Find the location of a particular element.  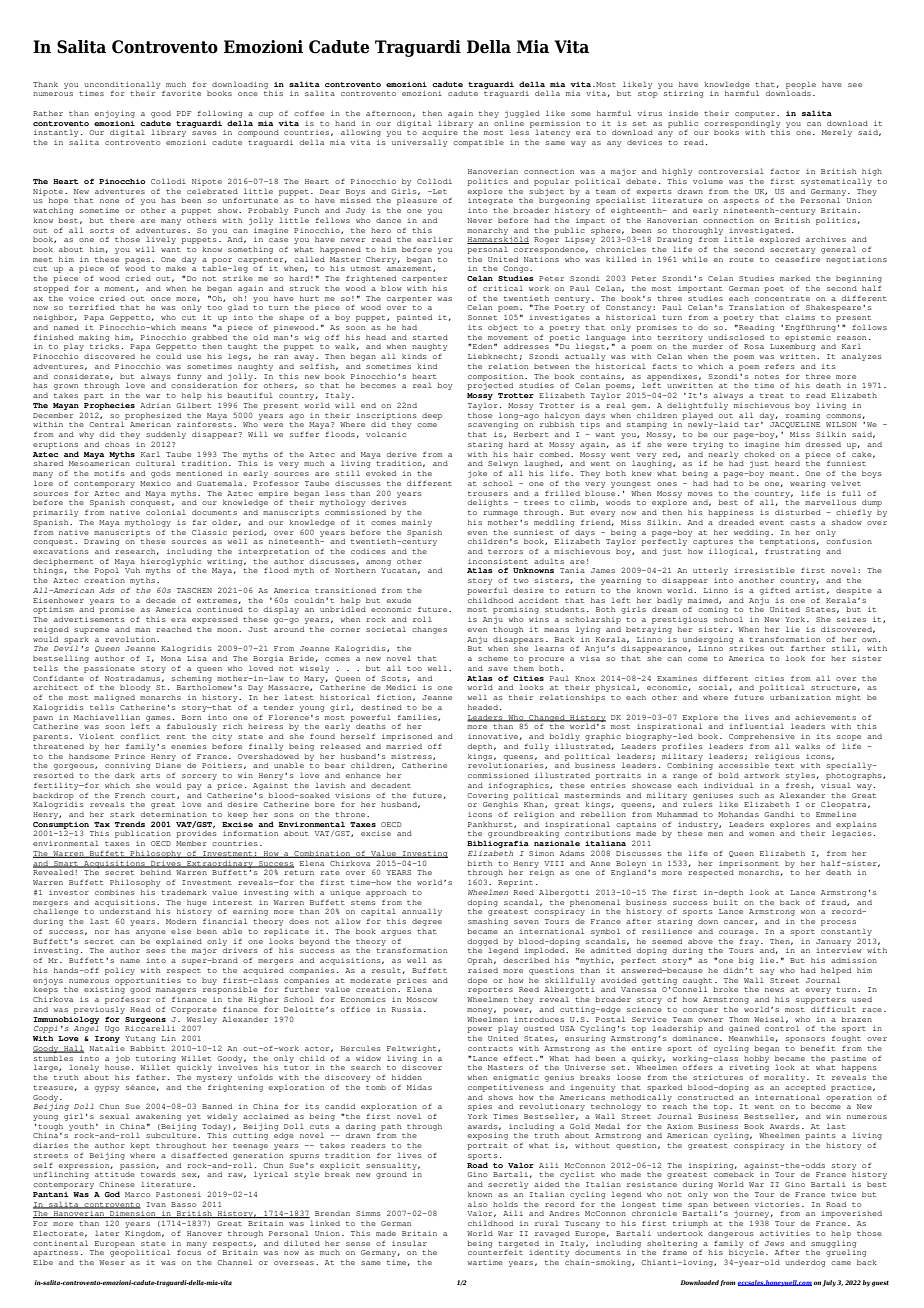

maligned is located at coordinates (114, 698).
